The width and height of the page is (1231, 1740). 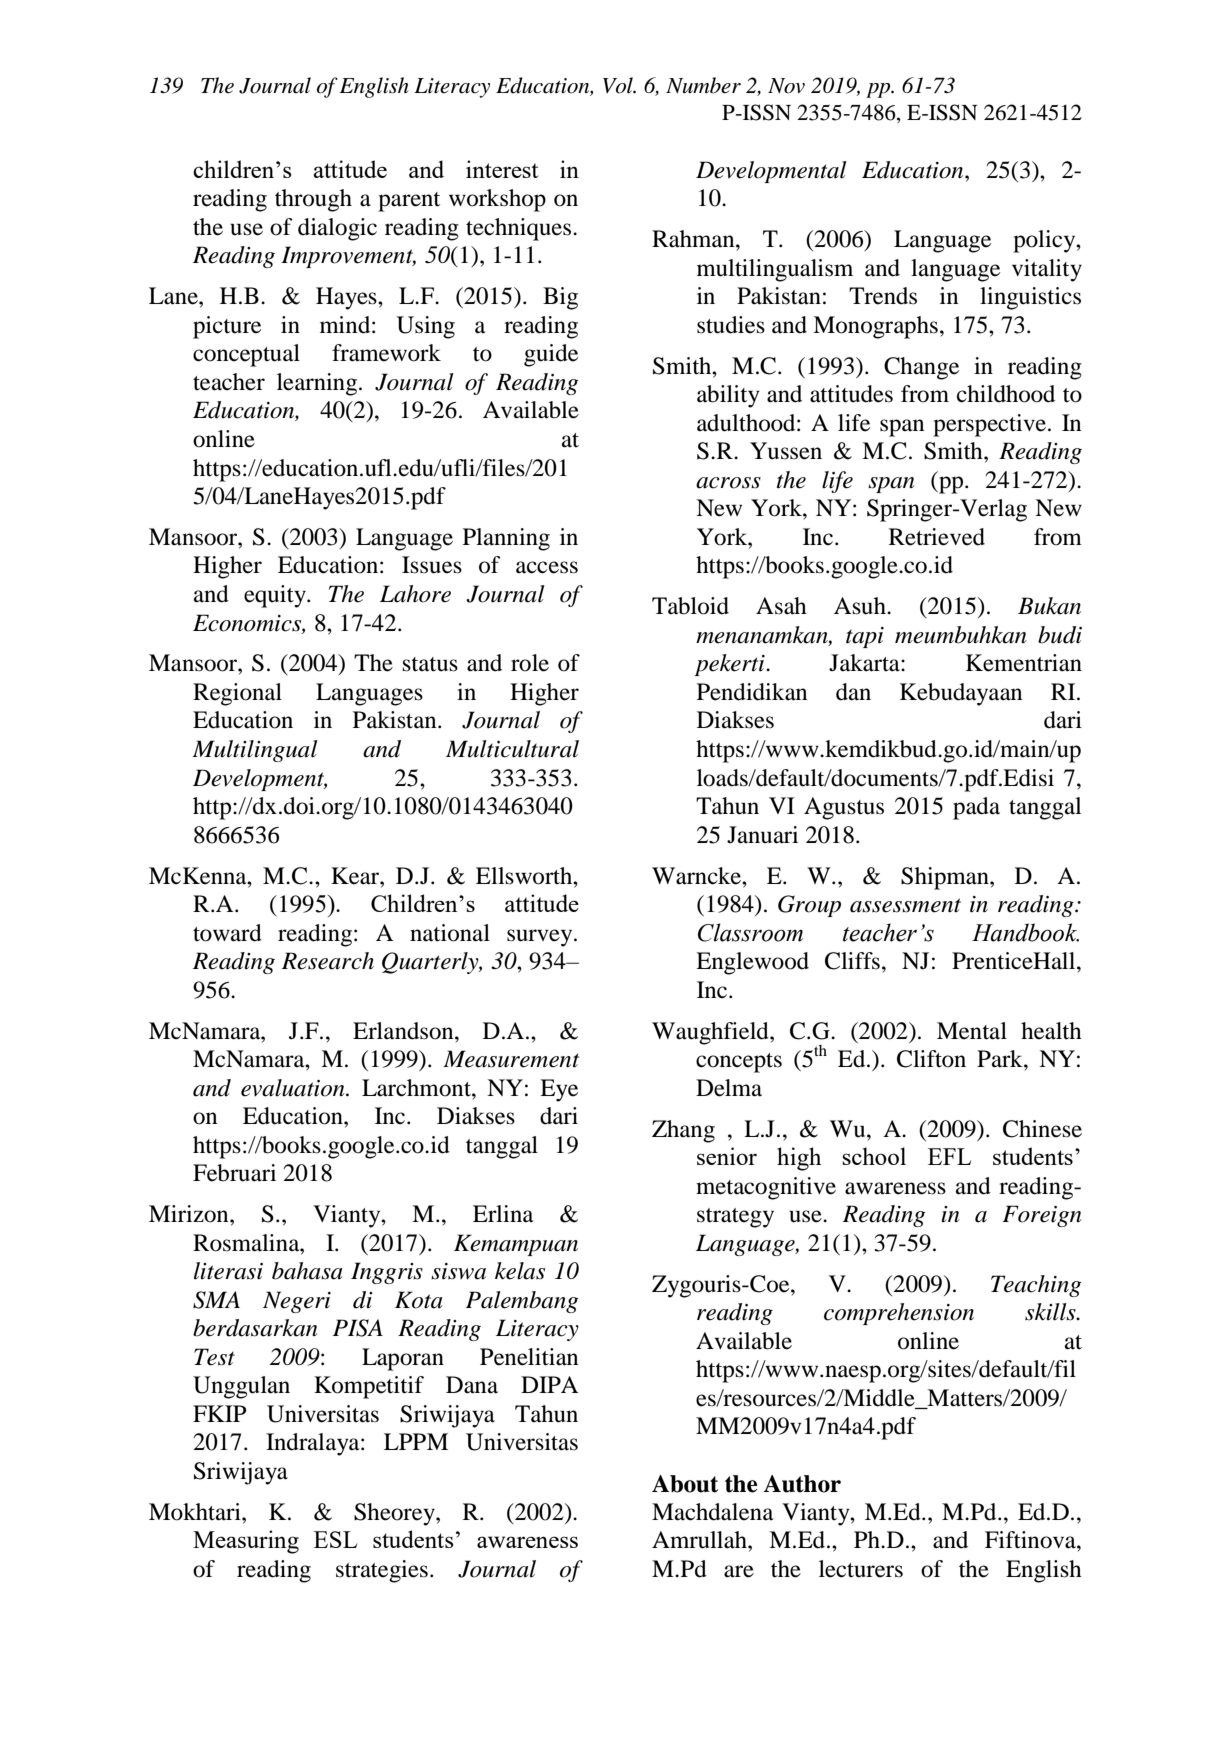 What do you see at coordinates (294, 1088) in the page?
I see `evaluation` at bounding box center [294, 1088].
